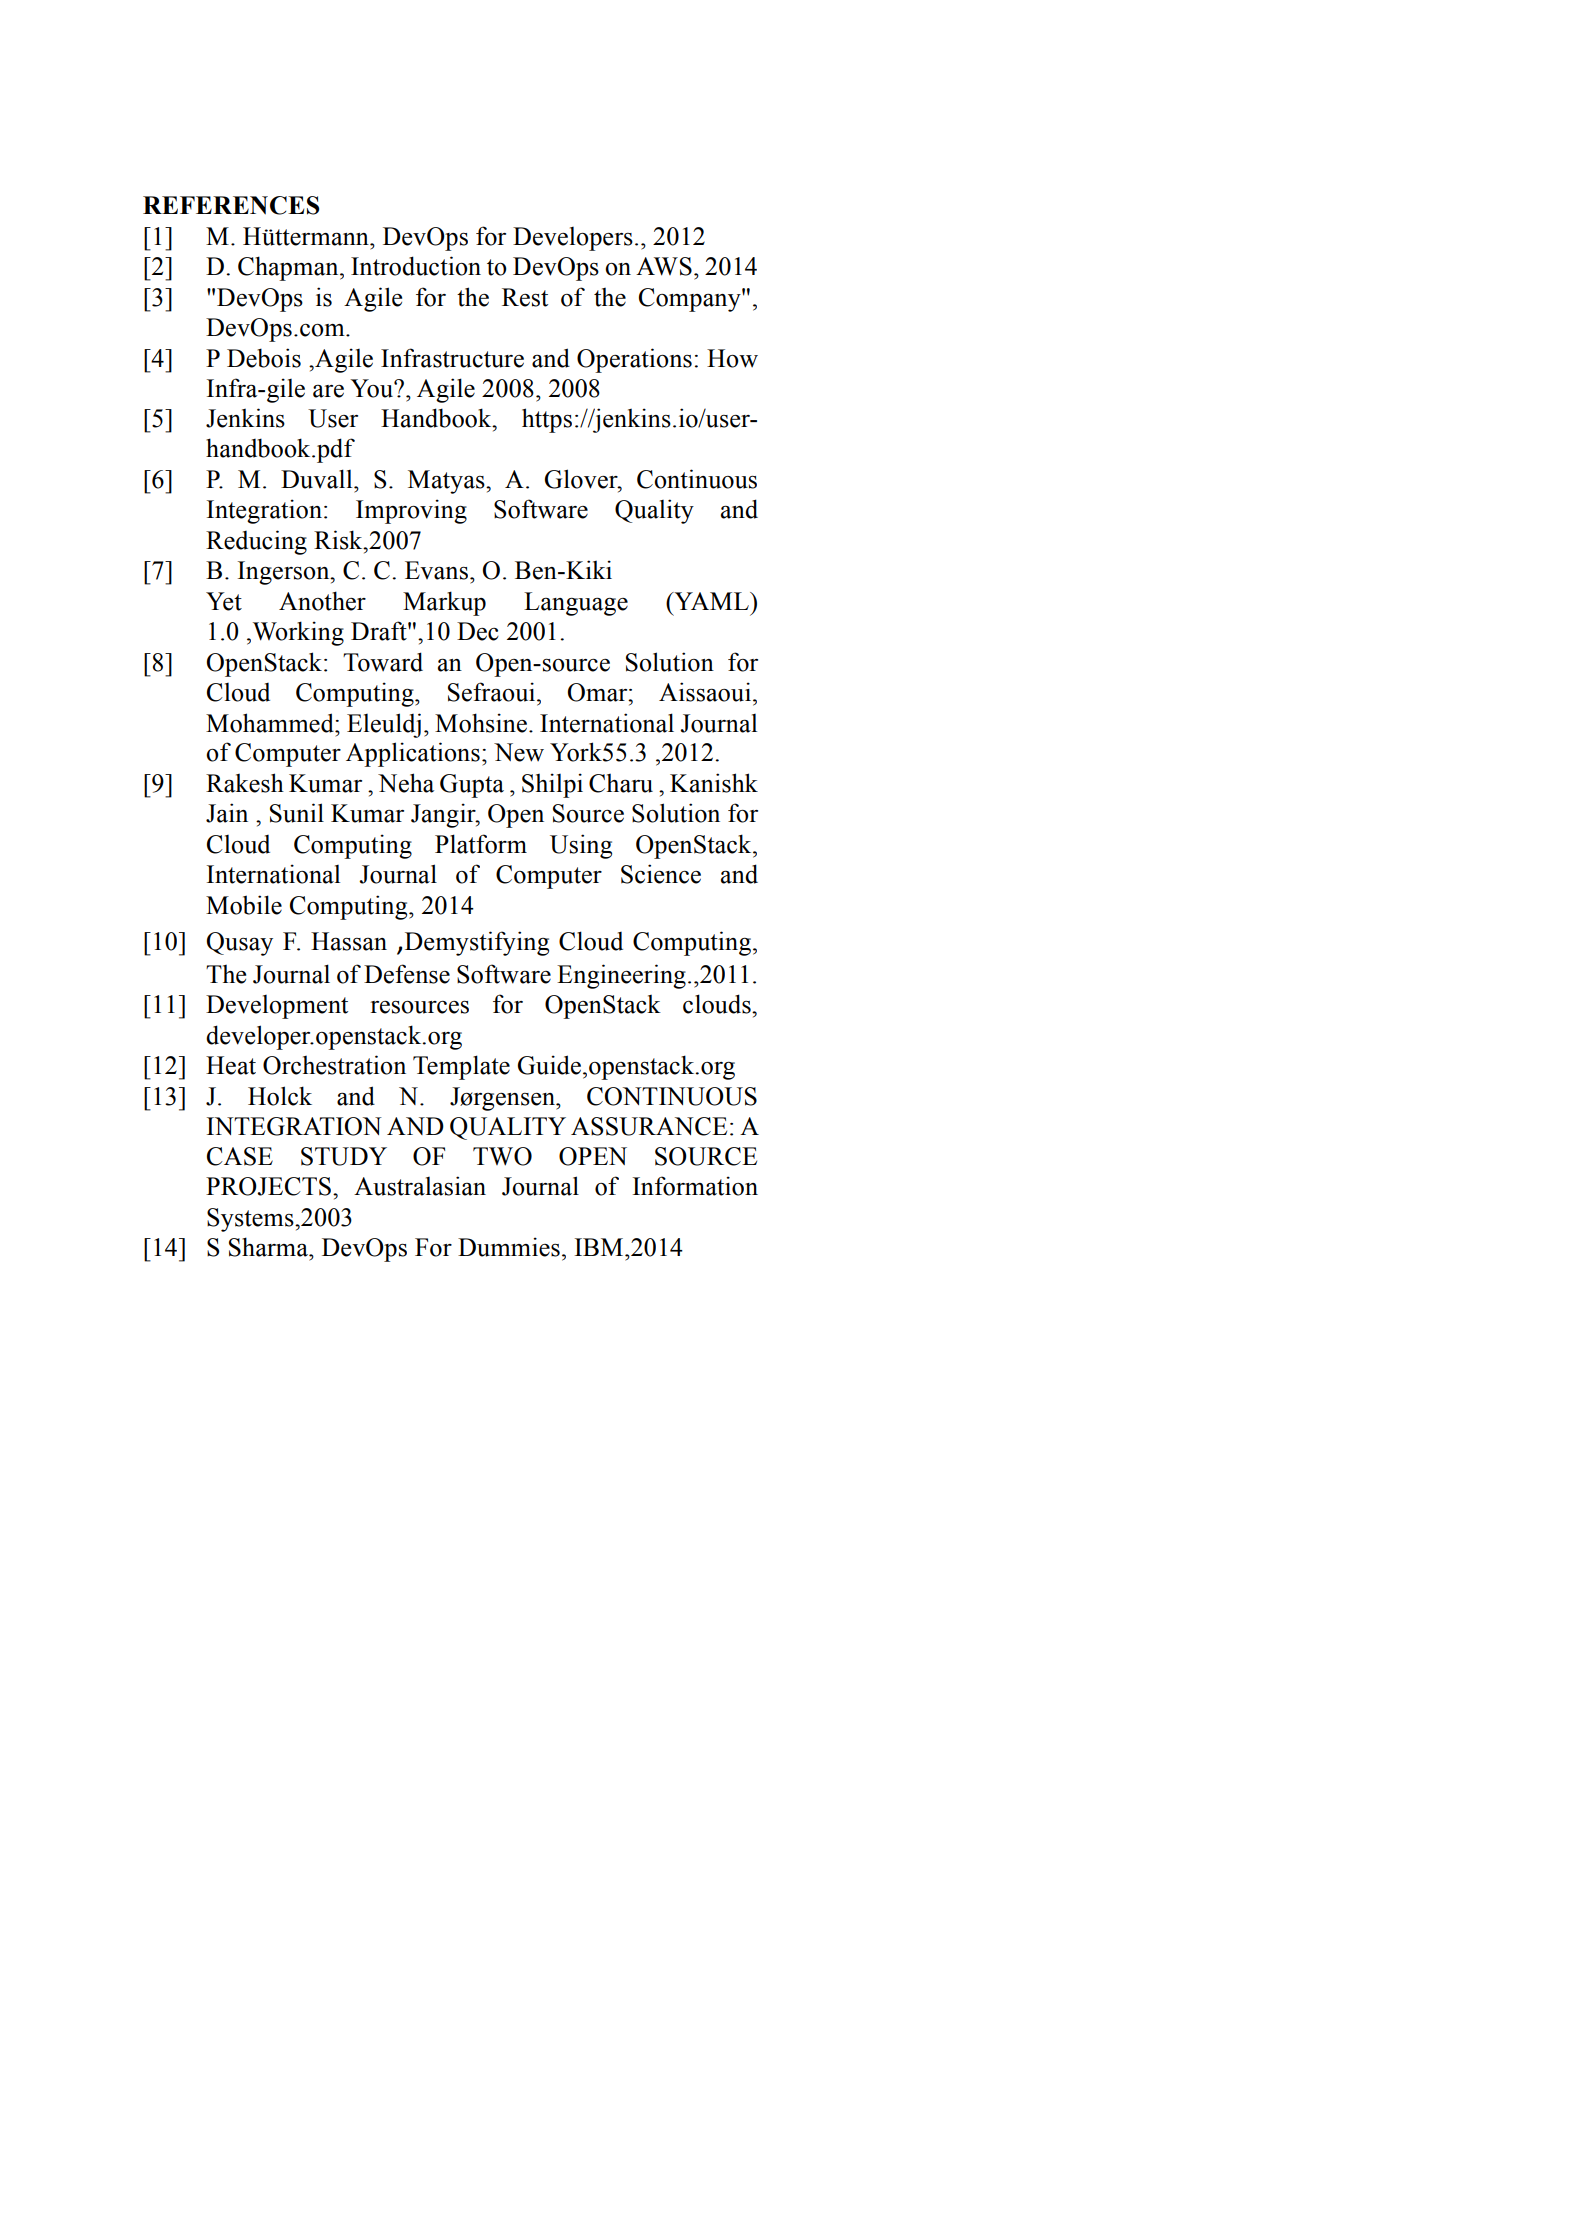  What do you see at coordinates (519, 752) in the page?
I see `New` at bounding box center [519, 752].
